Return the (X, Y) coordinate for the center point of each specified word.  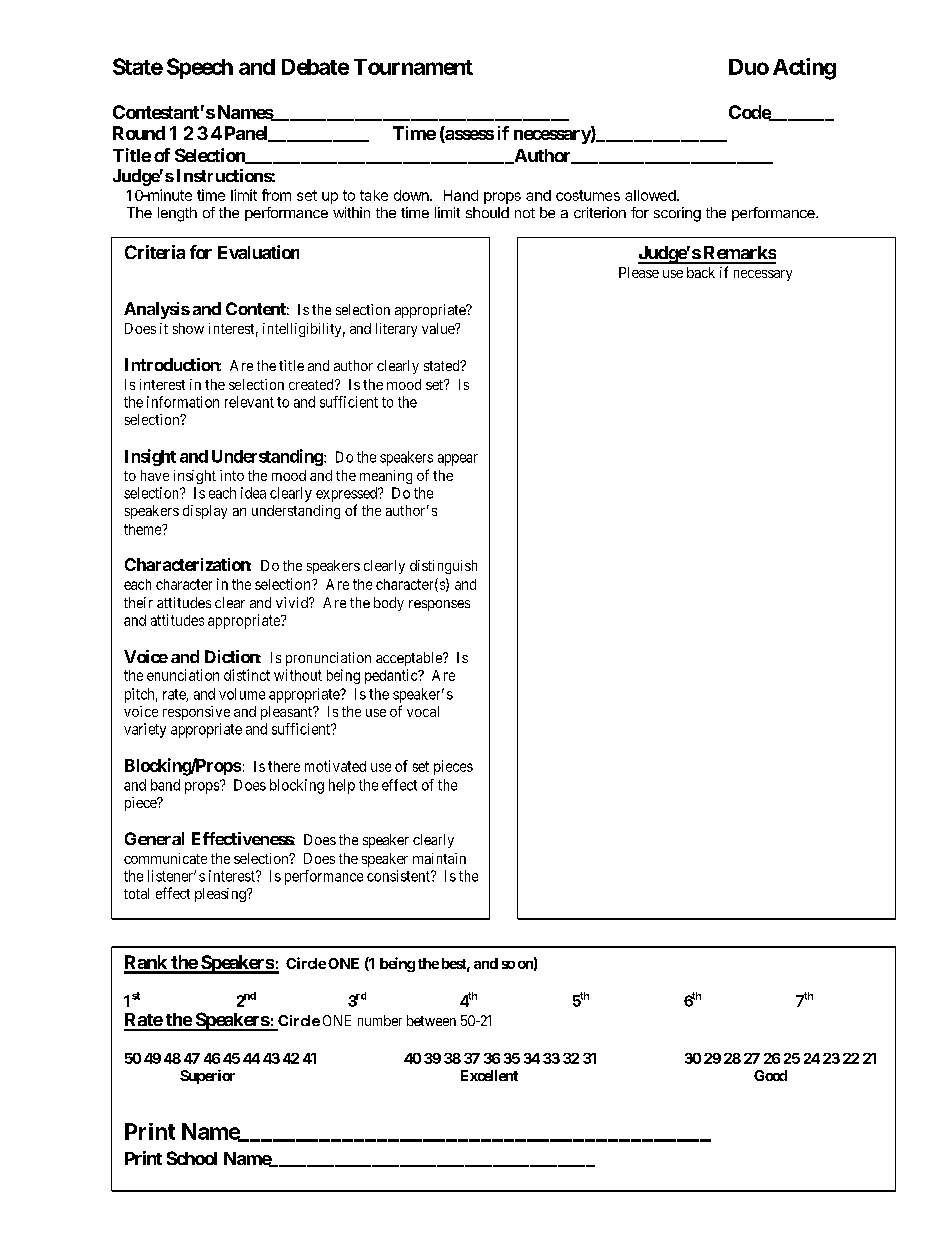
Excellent (489, 1075)
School (192, 1158)
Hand (461, 195)
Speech (200, 68)
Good (770, 1075)
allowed (651, 195)
